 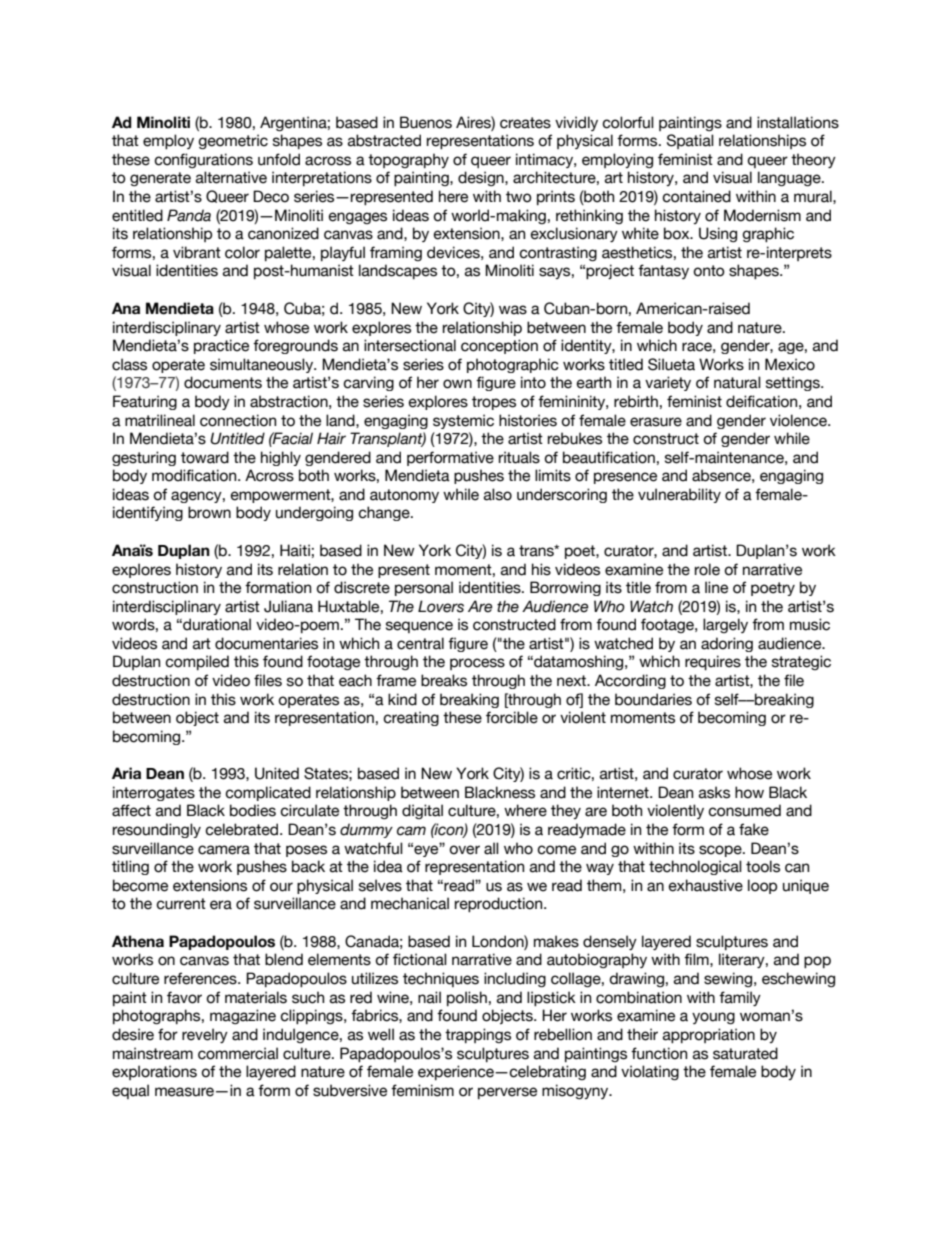 I want to click on Spatial, so click(x=690, y=141).
